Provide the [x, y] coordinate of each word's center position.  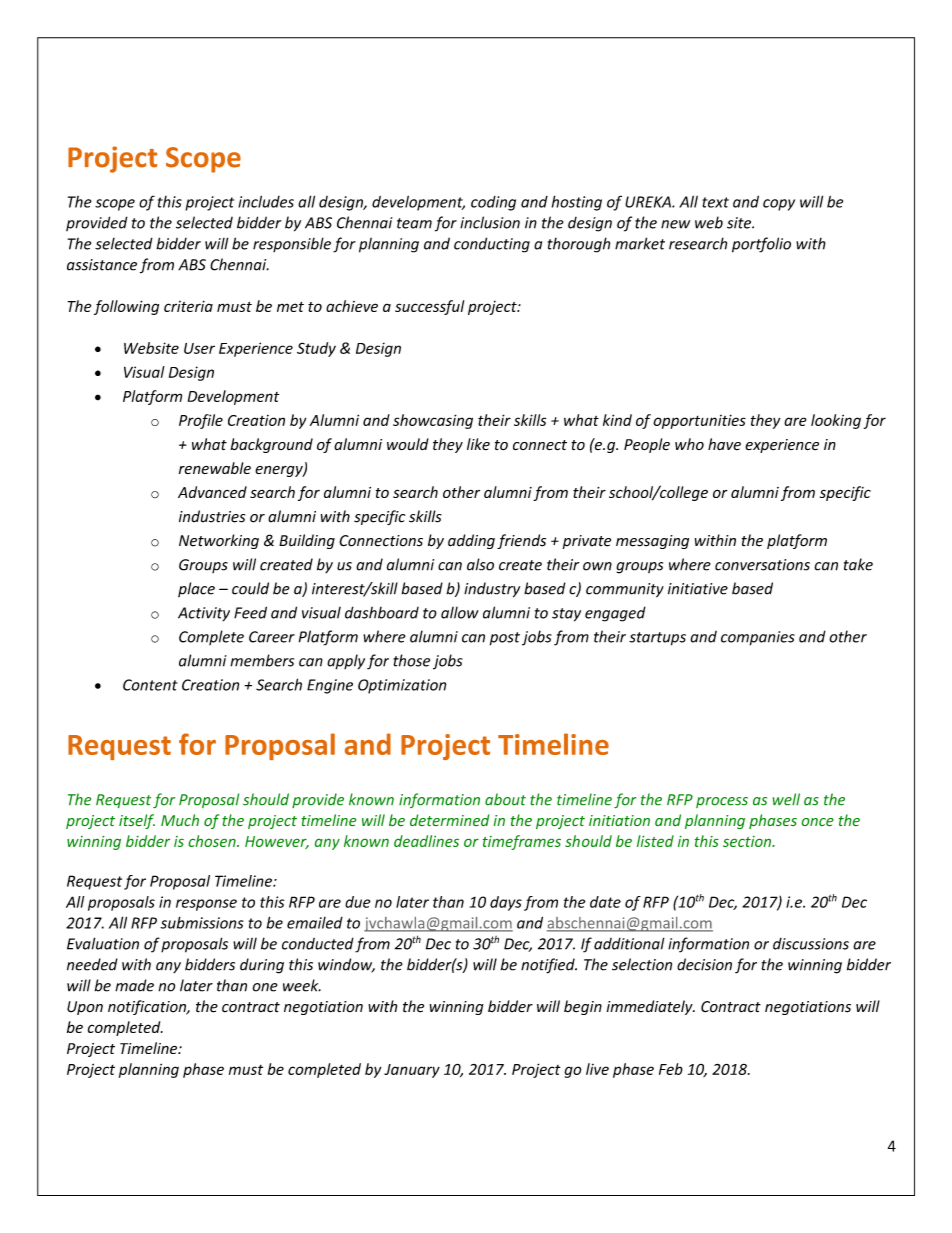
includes [266, 201]
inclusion [490, 222]
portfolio [761, 245]
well [786, 799]
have [724, 444]
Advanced [212, 492]
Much [180, 820]
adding [471, 541]
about [505, 799]
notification [148, 1007]
